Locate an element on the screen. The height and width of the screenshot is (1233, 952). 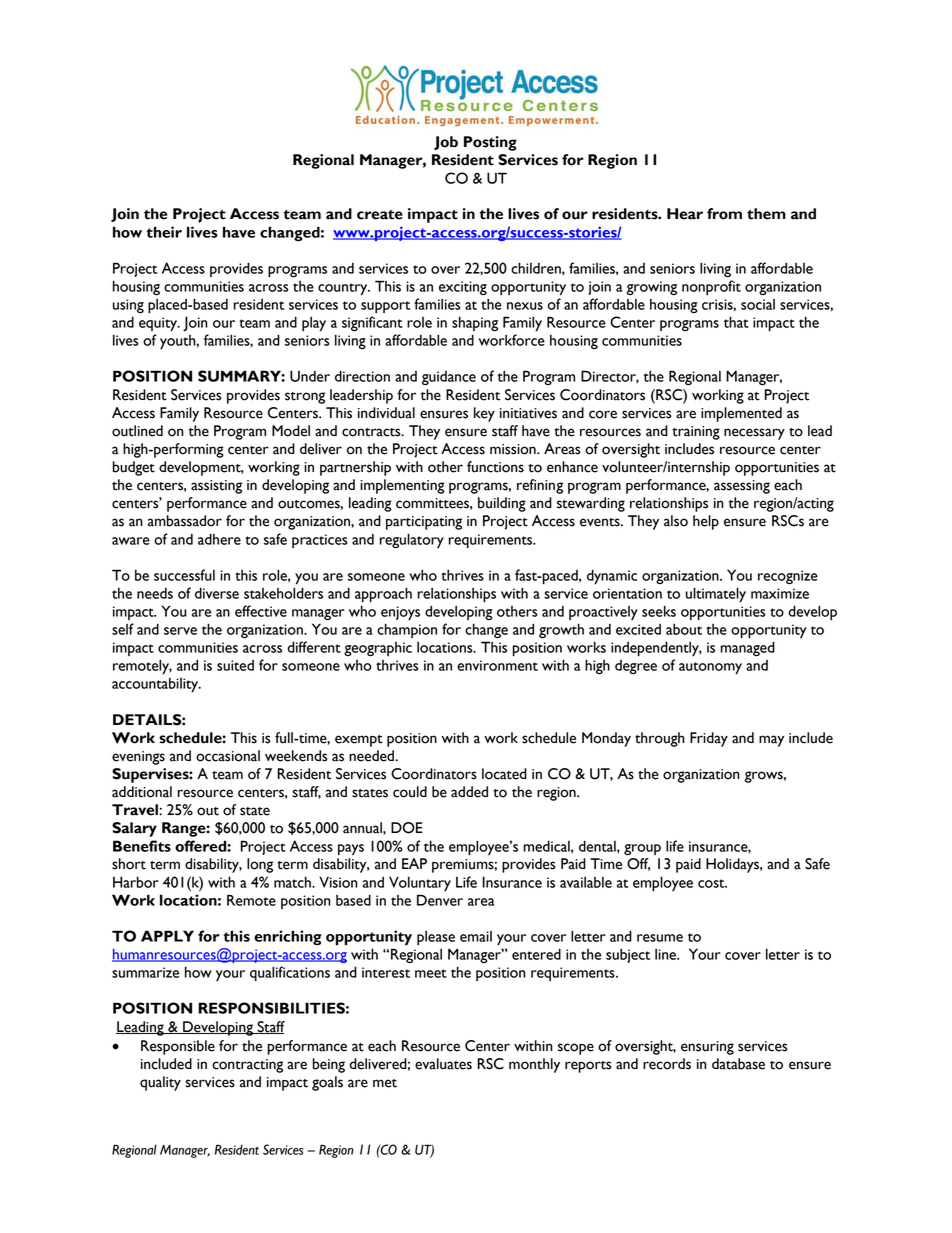
from is located at coordinates (724, 214).
